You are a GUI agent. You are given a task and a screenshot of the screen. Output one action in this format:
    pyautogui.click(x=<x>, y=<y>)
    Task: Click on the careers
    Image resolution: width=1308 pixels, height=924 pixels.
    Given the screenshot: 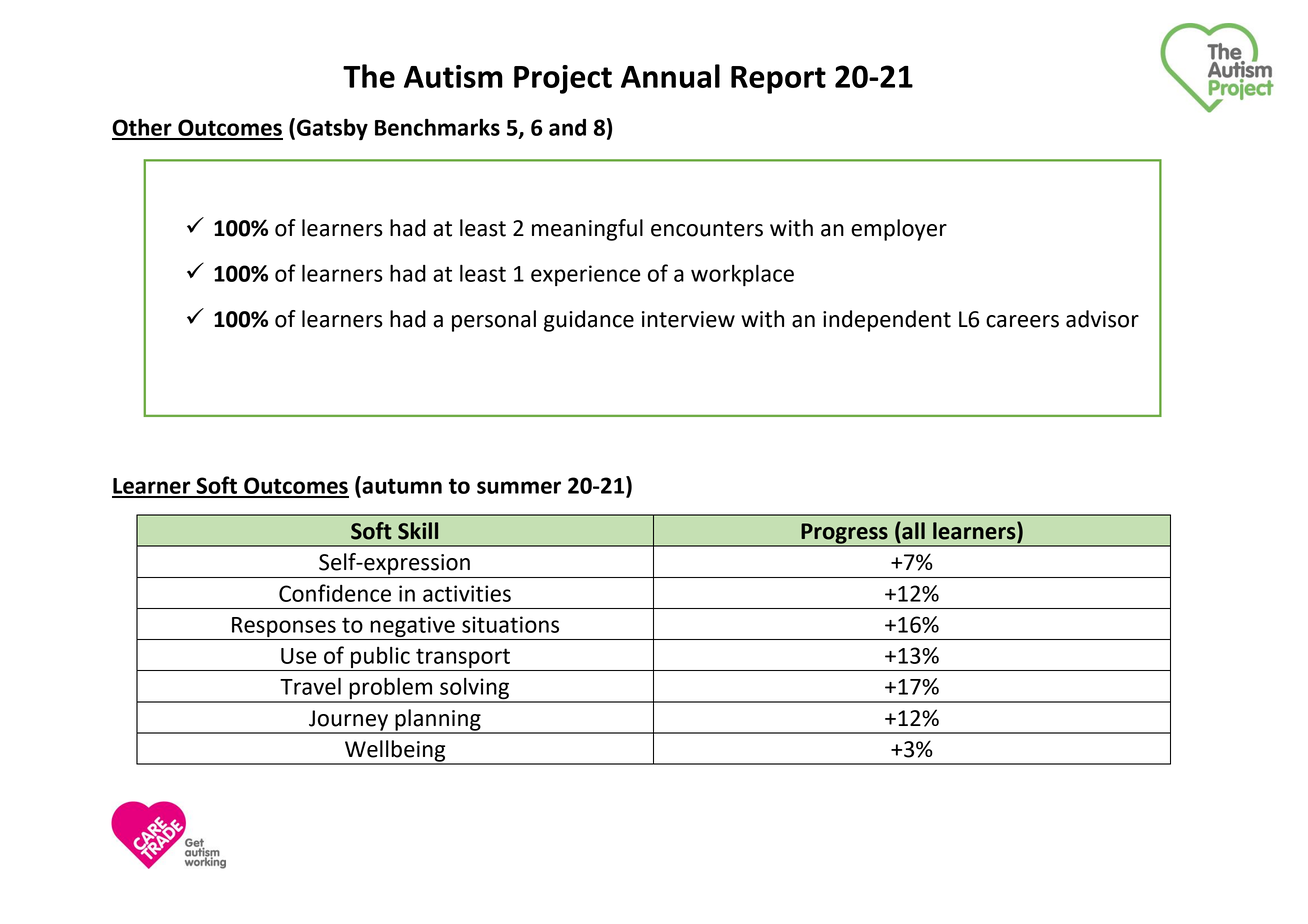 What is the action you would take?
    pyautogui.click(x=1022, y=321)
